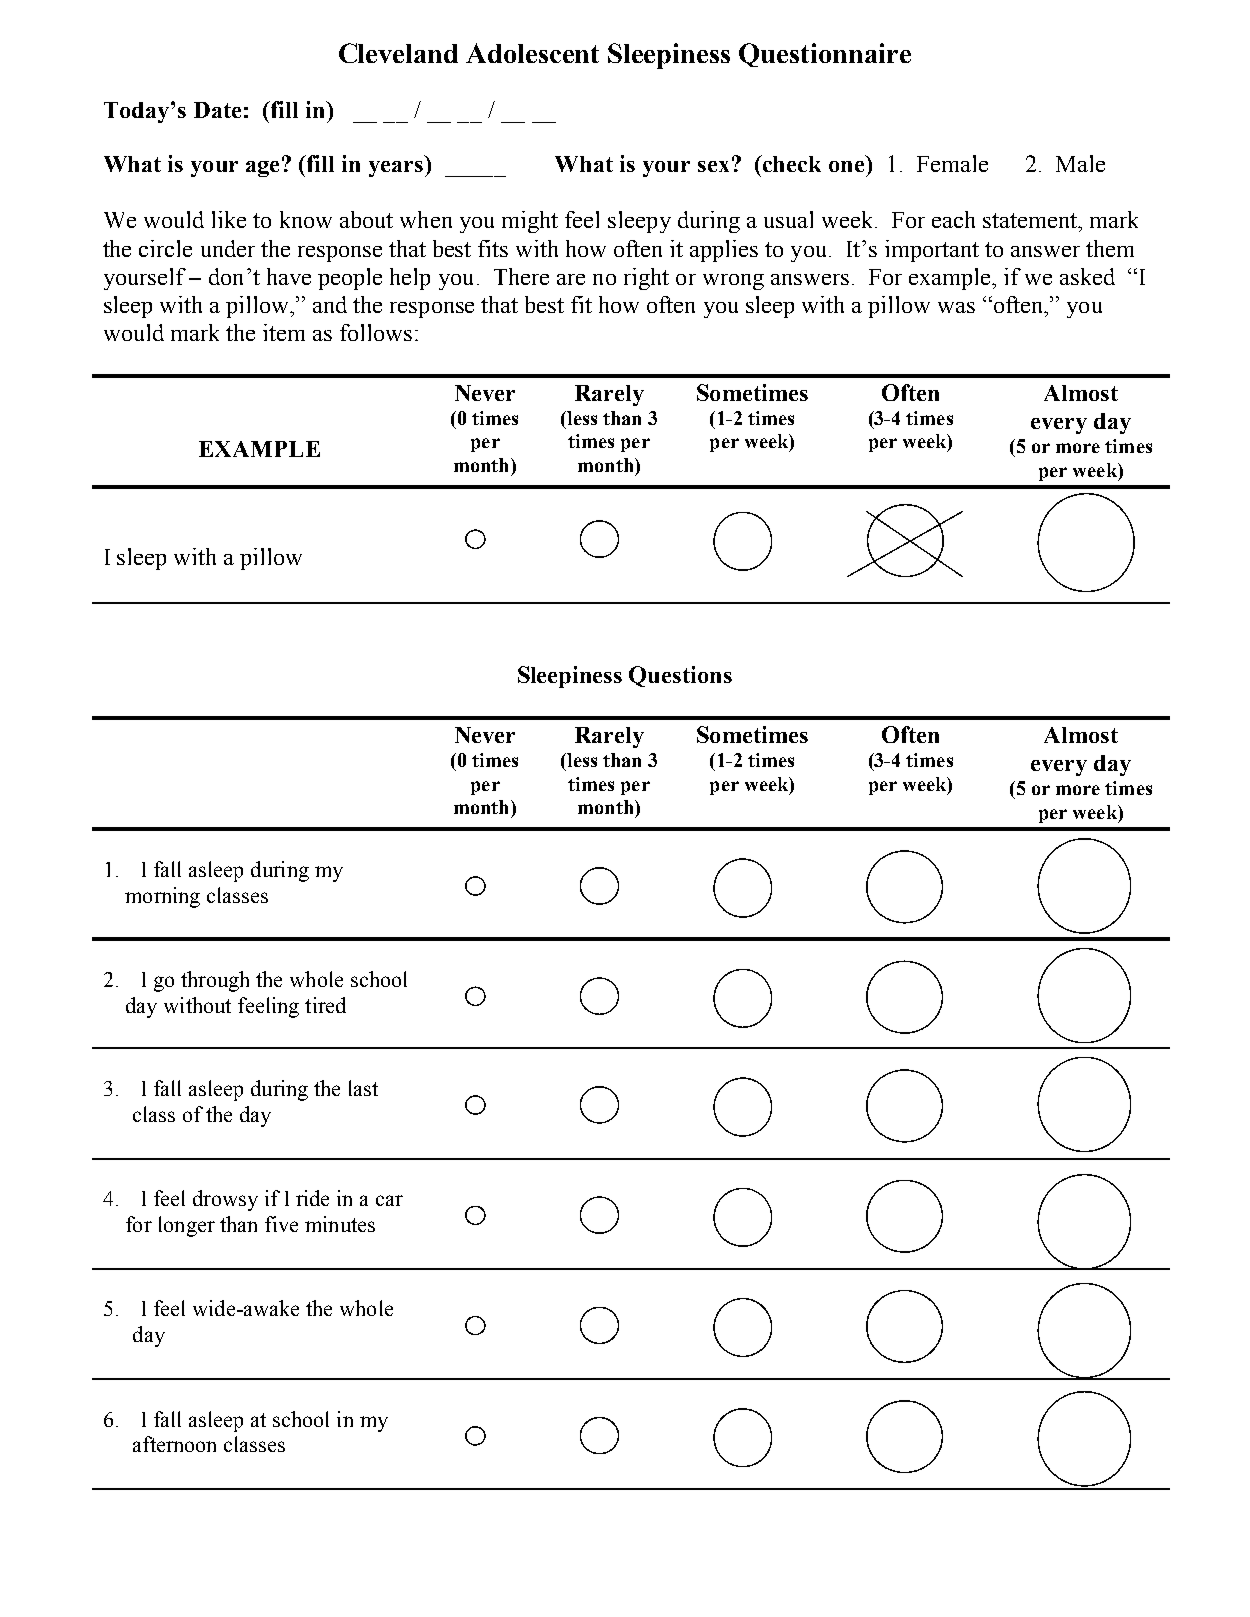 The image size is (1250, 1617). Describe the element at coordinates (389, 1200) in the document. I see `car` at that location.
